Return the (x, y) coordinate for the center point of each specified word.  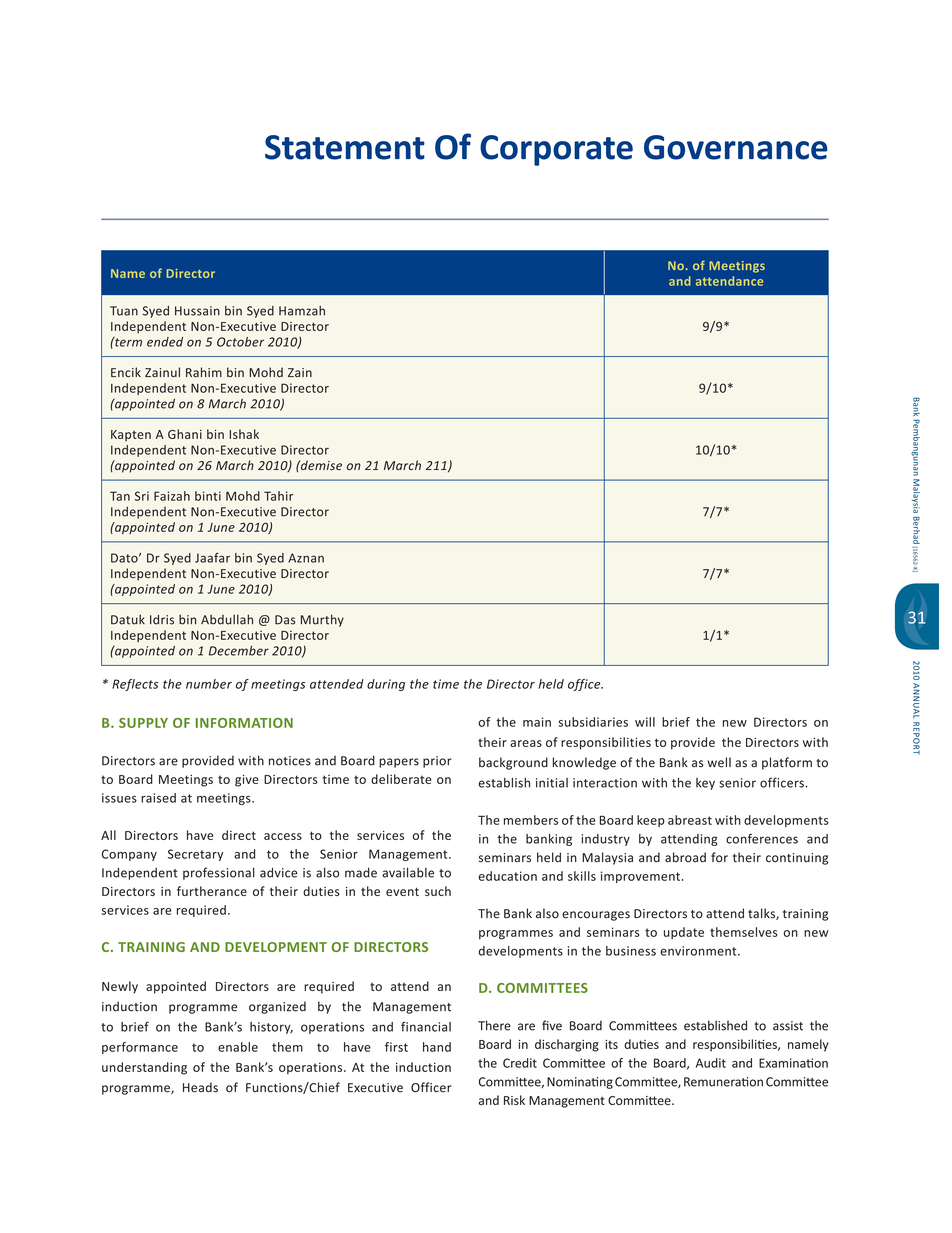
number (209, 684)
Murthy (322, 620)
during (386, 685)
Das (285, 620)
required (329, 987)
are (286, 987)
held (551, 684)
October (240, 342)
